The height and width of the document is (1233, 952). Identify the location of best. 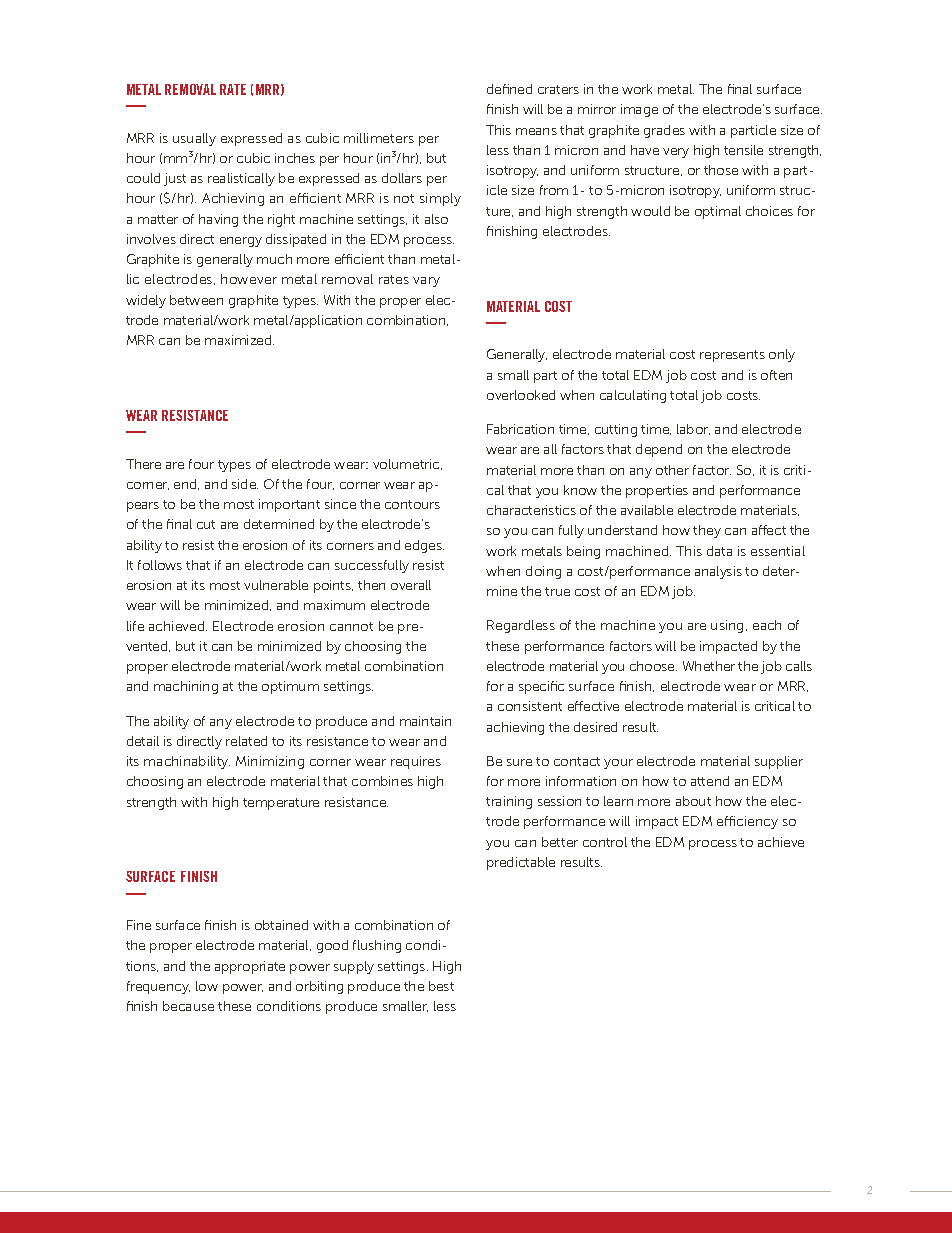
(441, 986).
